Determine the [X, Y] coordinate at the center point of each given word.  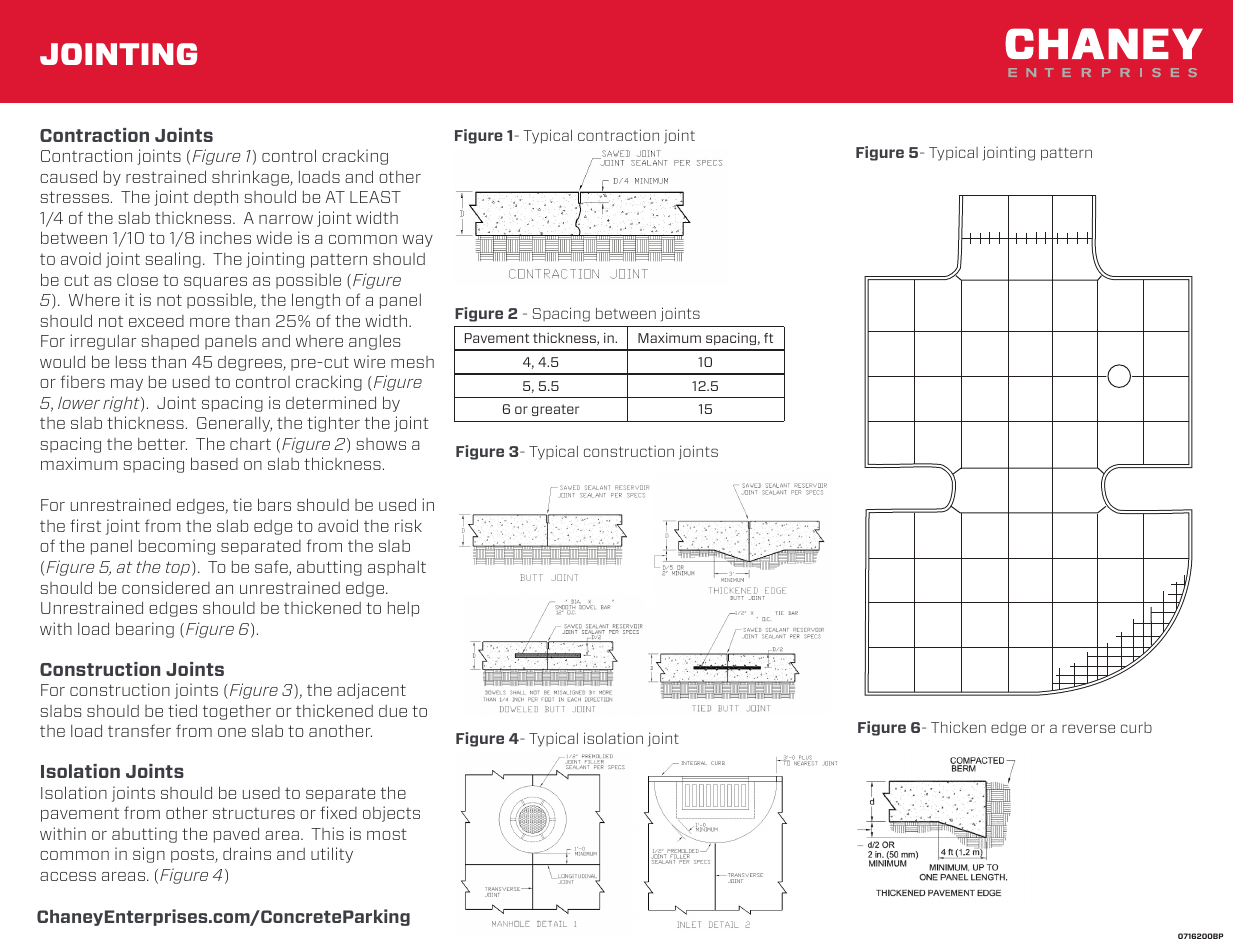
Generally [234, 424]
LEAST [375, 197]
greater [555, 410]
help [403, 609]
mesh [412, 362]
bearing [145, 630]
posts [193, 855]
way [417, 241]
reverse [1088, 728]
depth [216, 198]
